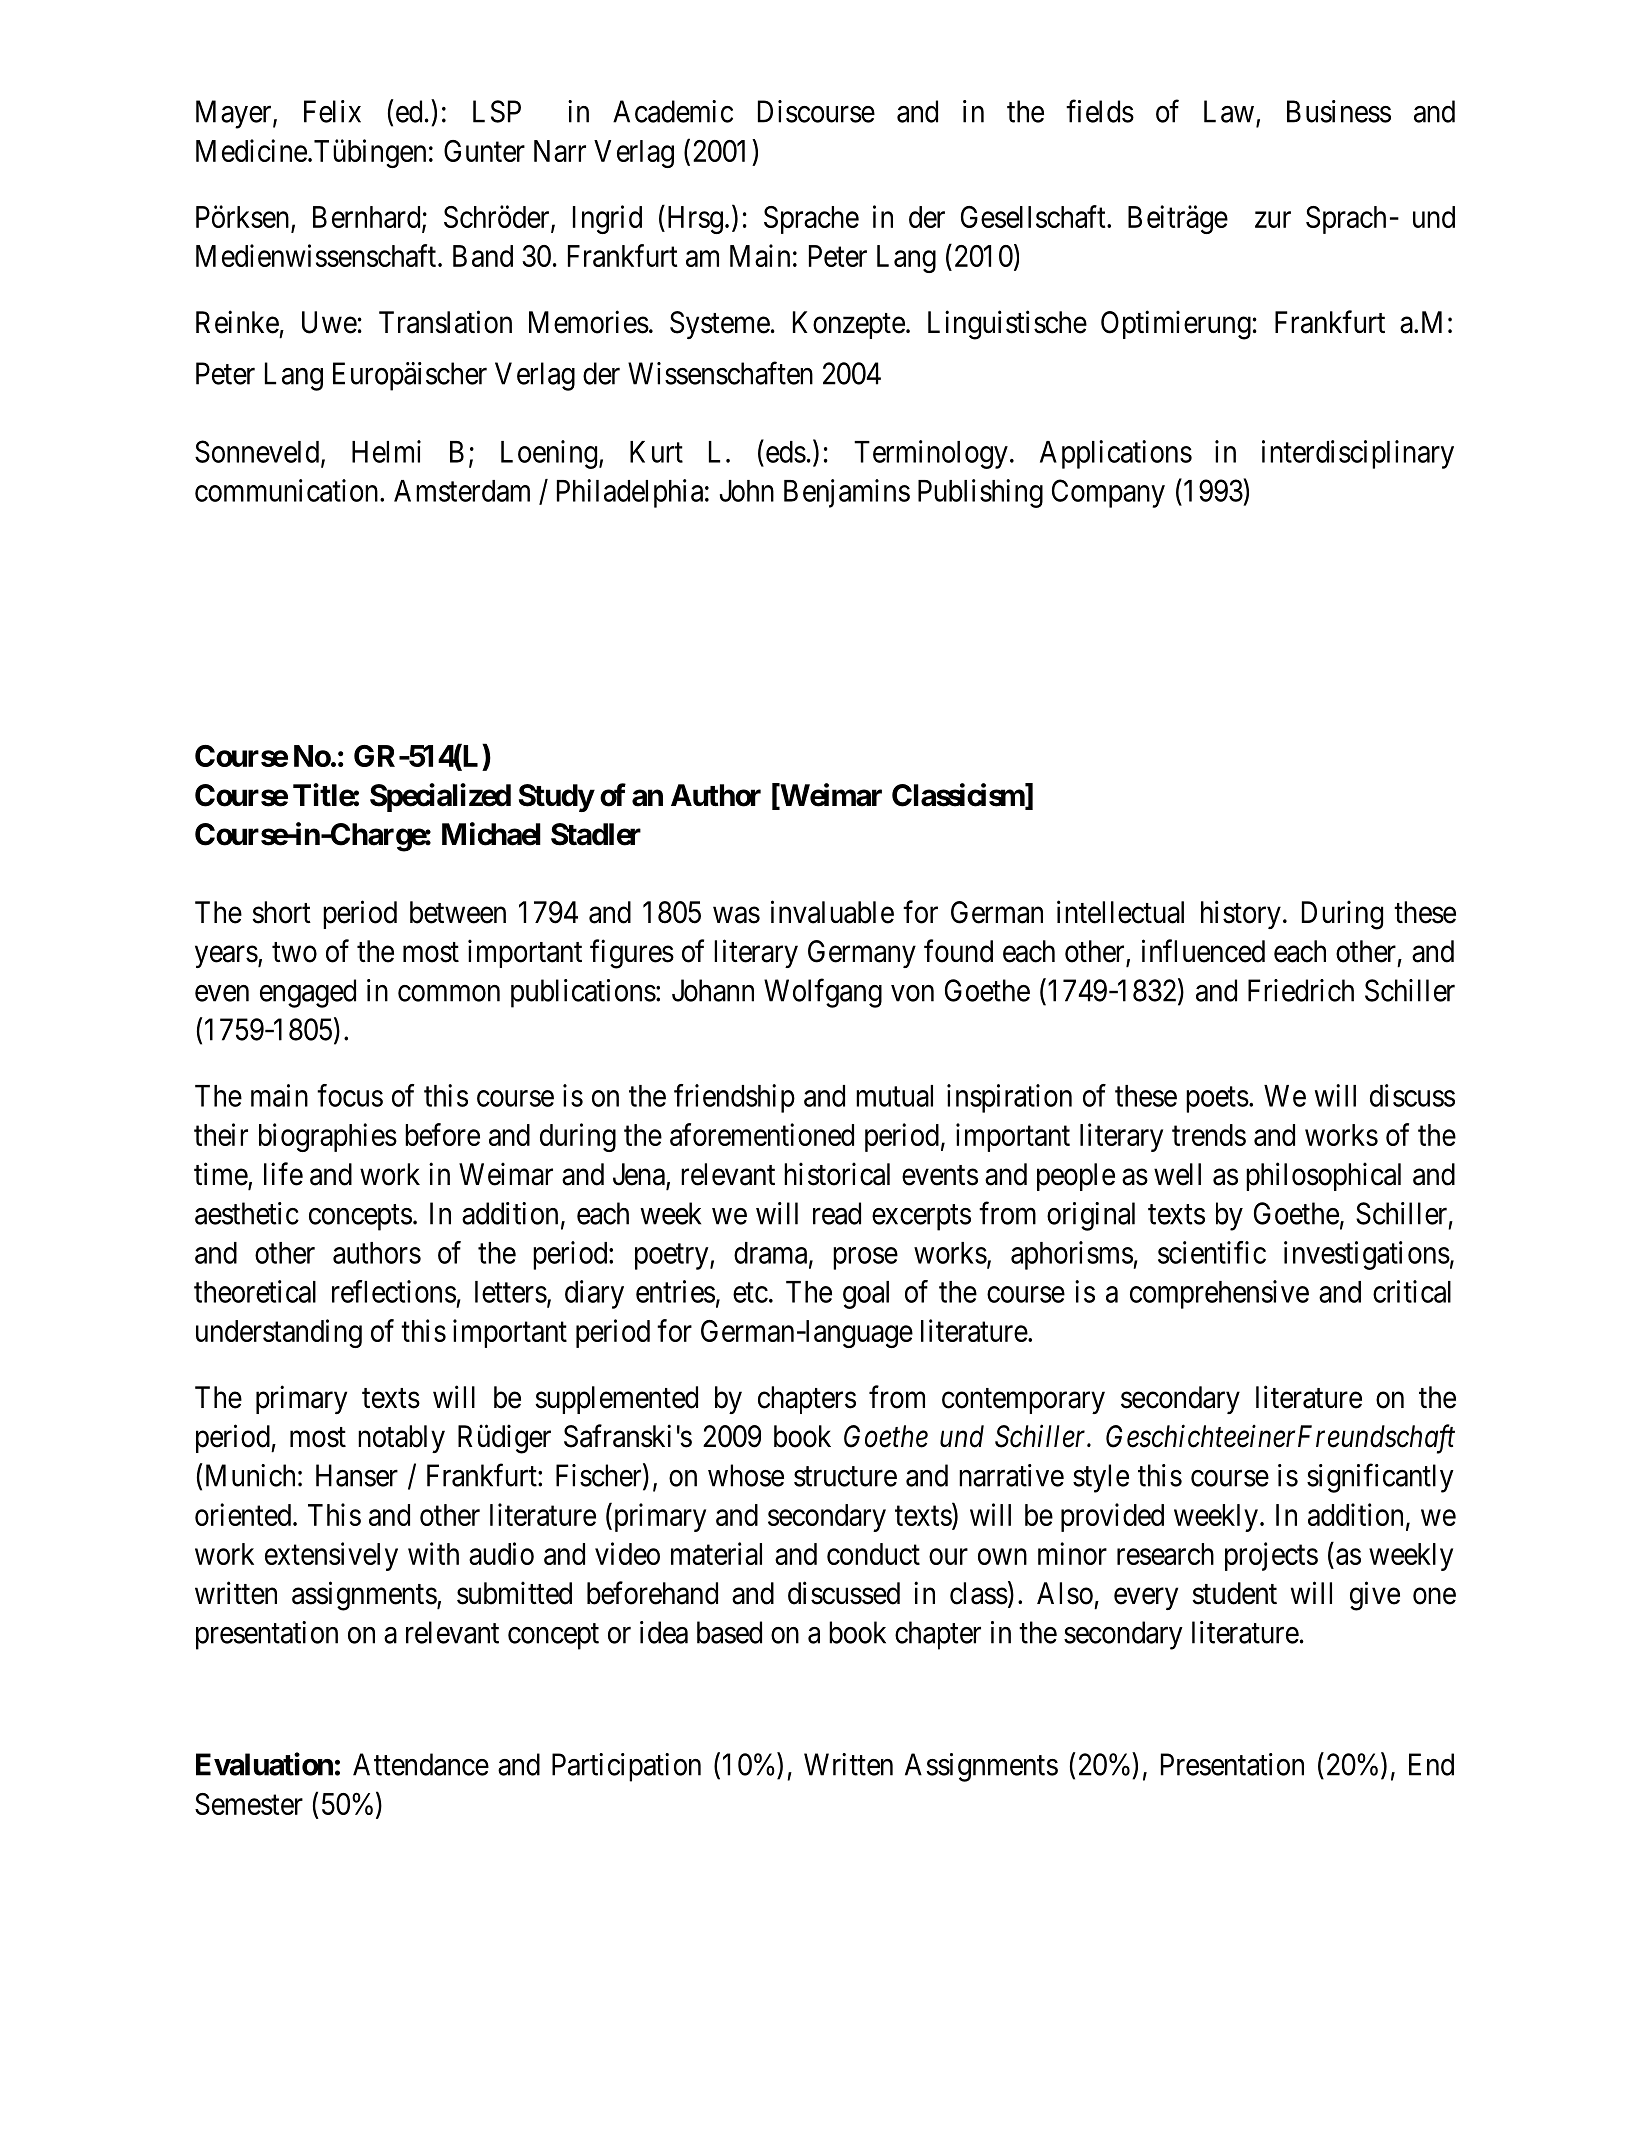 The image size is (1649, 2134). I want to click on student, so click(1234, 1593).
